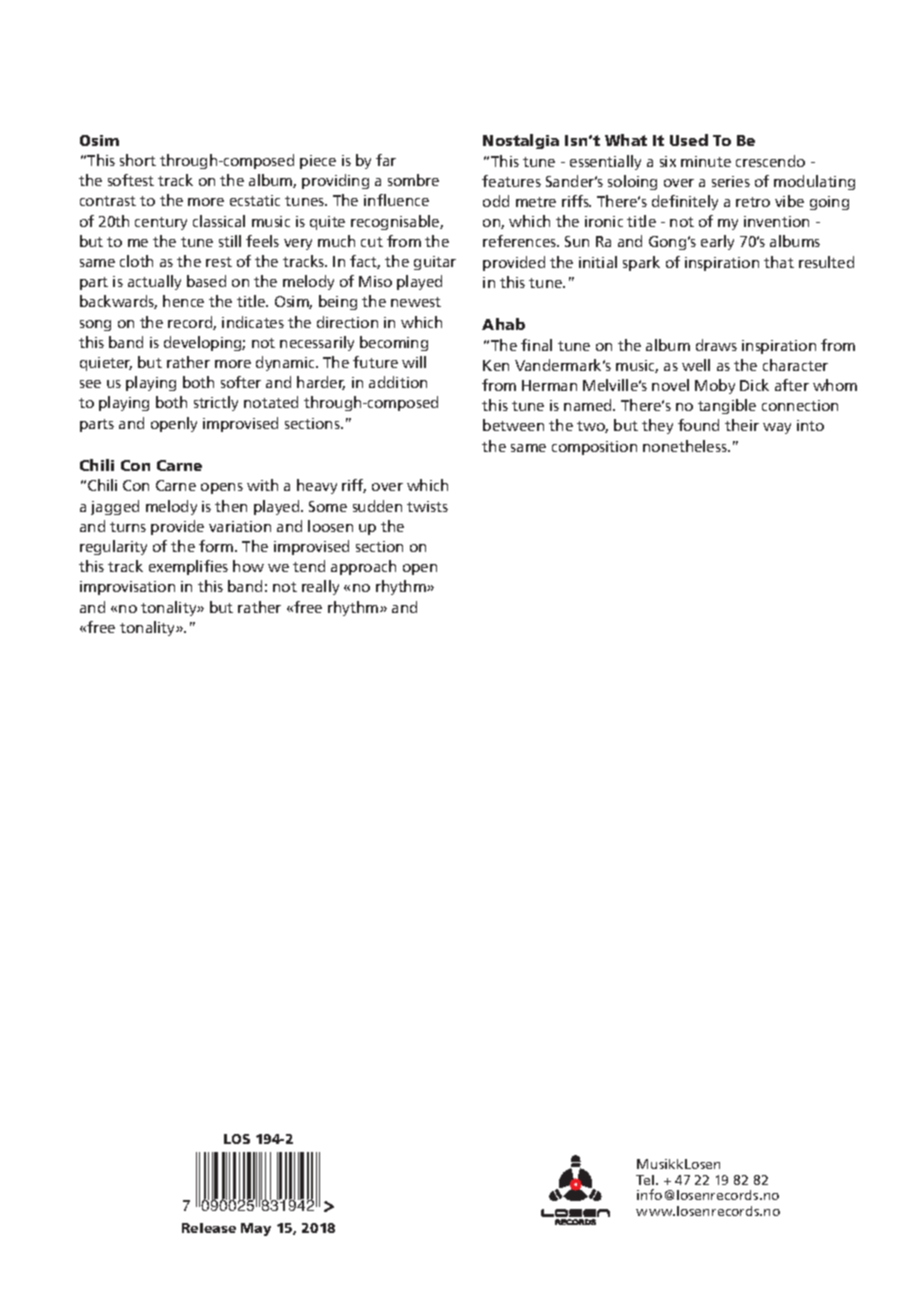 The image size is (924, 1308). What do you see at coordinates (363, 567) in the screenshot?
I see `approach` at bounding box center [363, 567].
